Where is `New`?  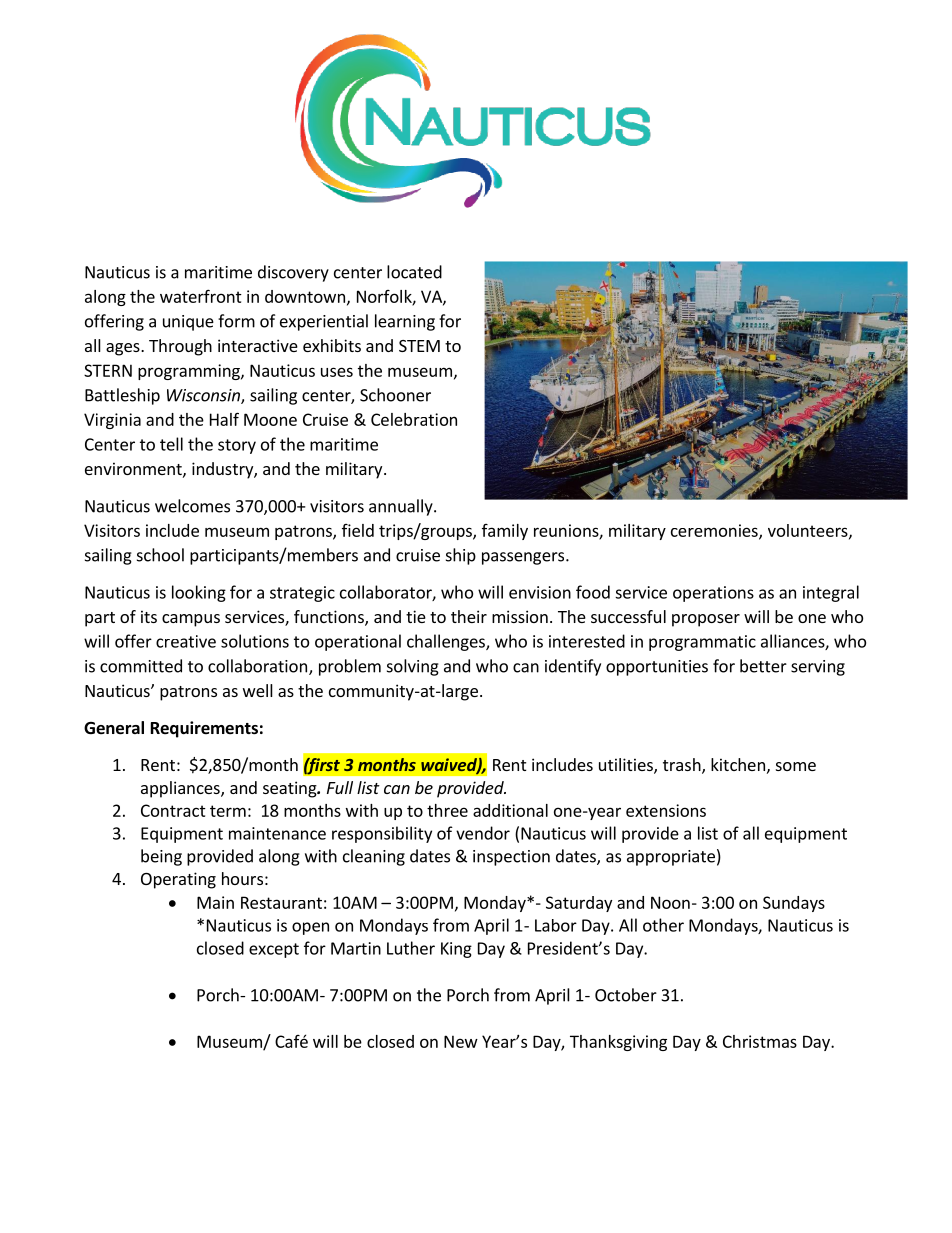
New is located at coordinates (461, 1041).
